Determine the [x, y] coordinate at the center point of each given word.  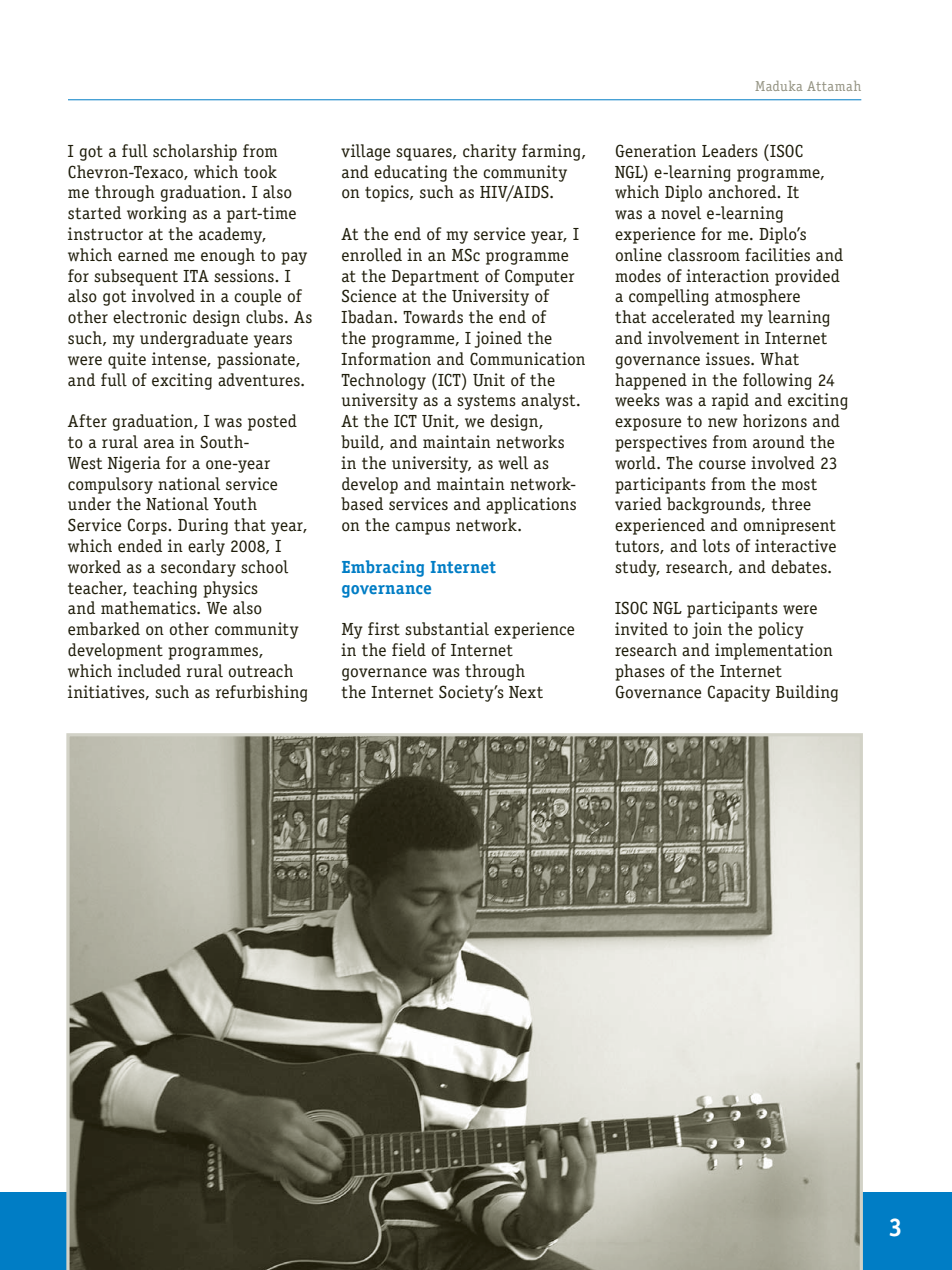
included [149, 671]
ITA [196, 276]
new [723, 423]
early [206, 547]
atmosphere [757, 297]
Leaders [730, 151]
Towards [433, 317]
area [159, 444]
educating [410, 173]
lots [716, 546]
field [409, 650]
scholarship [195, 152]
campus [422, 528]
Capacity [739, 693]
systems [486, 402]
